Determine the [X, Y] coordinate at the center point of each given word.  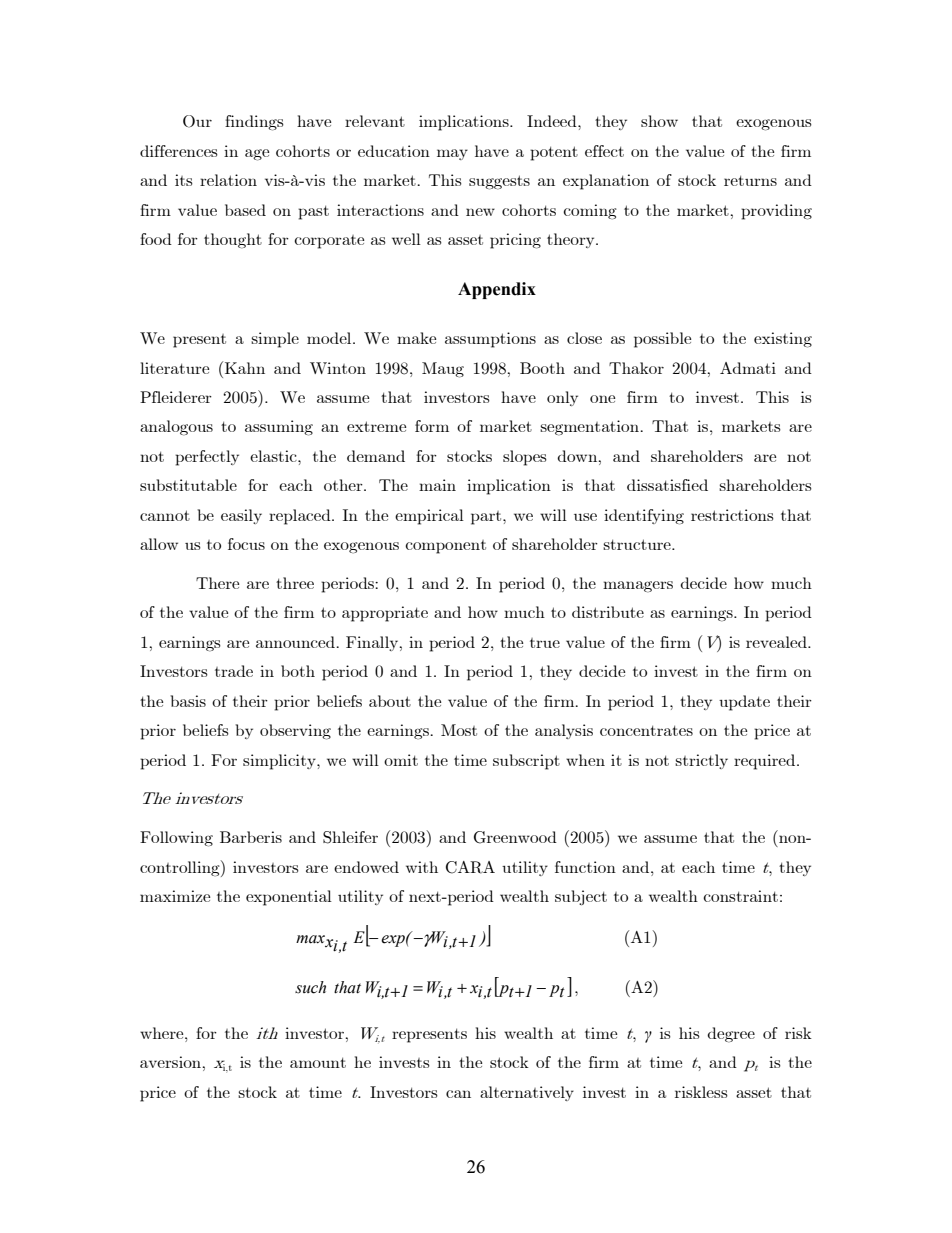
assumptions [490, 340]
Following [176, 839]
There [217, 583]
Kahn [245, 368]
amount [318, 1062]
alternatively [527, 1093]
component [445, 547]
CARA [470, 867]
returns [750, 180]
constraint [740, 896]
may [452, 154]
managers [638, 587]
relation [228, 180]
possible [662, 340]
